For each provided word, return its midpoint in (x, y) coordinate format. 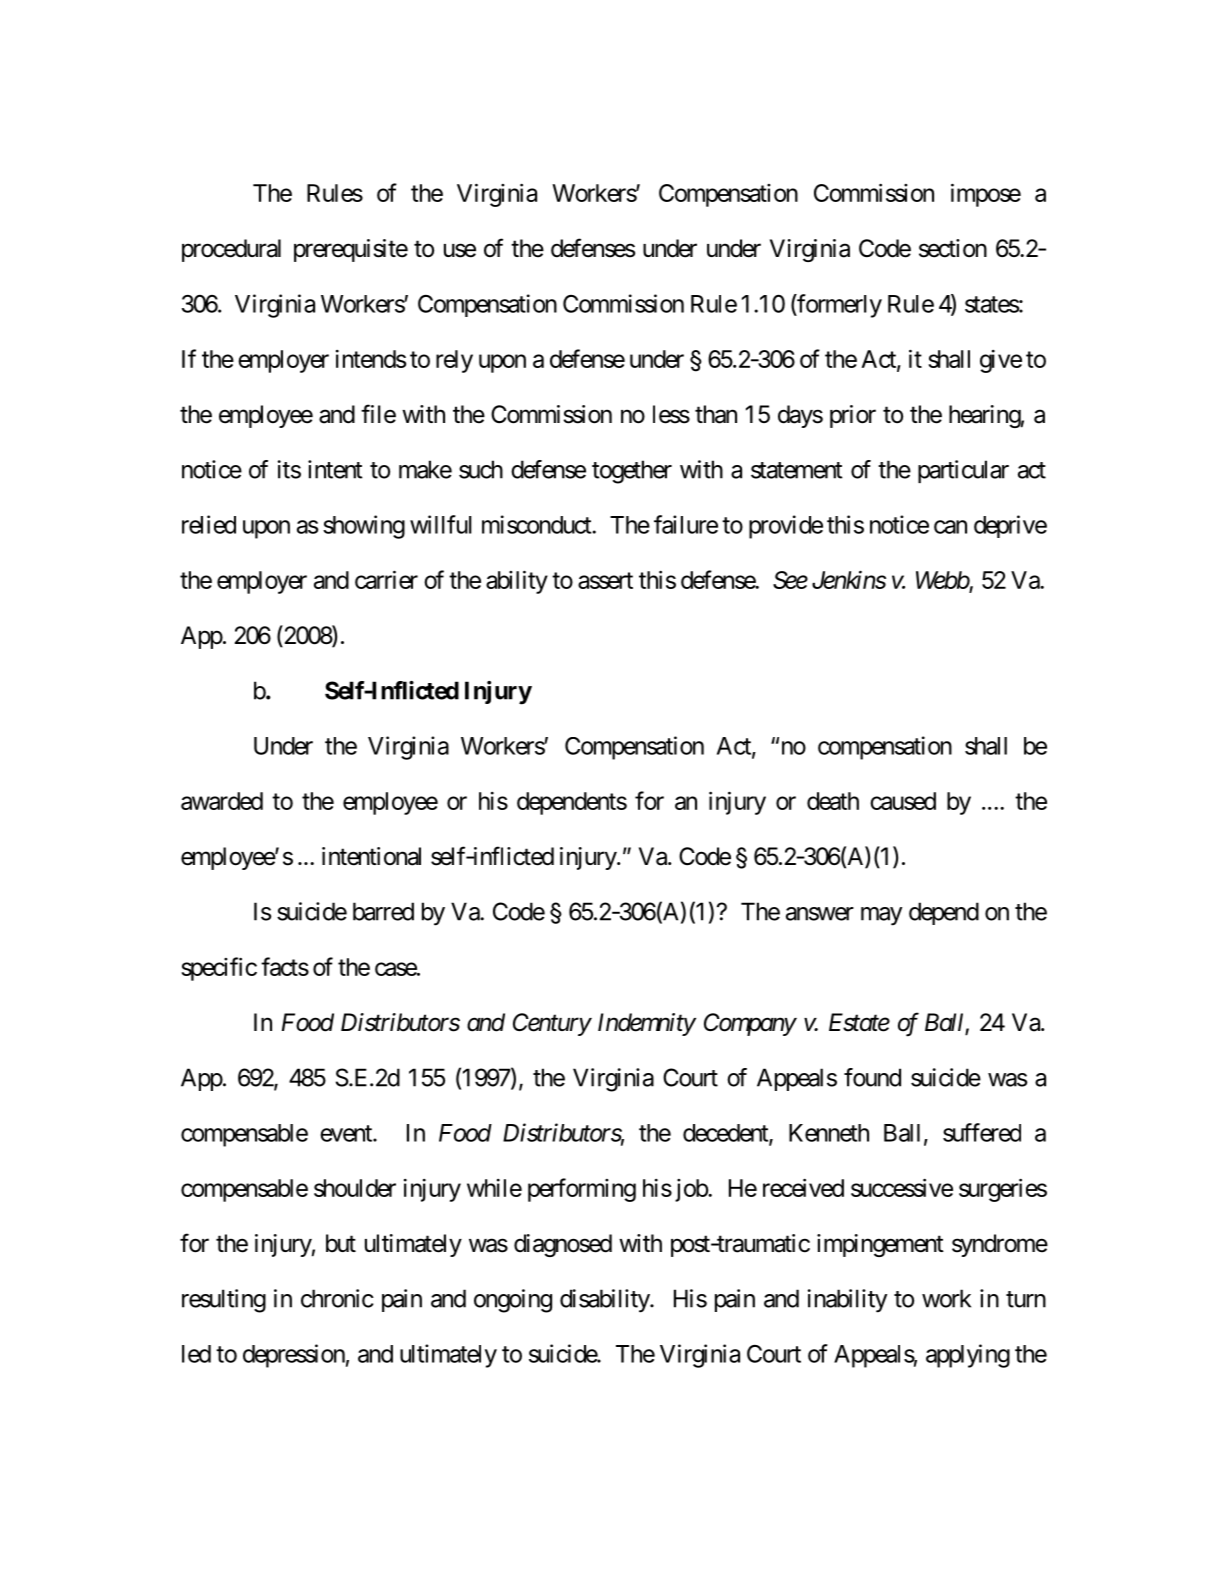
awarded (222, 801)
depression (294, 1356)
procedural (231, 250)
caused (903, 801)
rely (454, 361)
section (953, 248)
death (833, 801)
